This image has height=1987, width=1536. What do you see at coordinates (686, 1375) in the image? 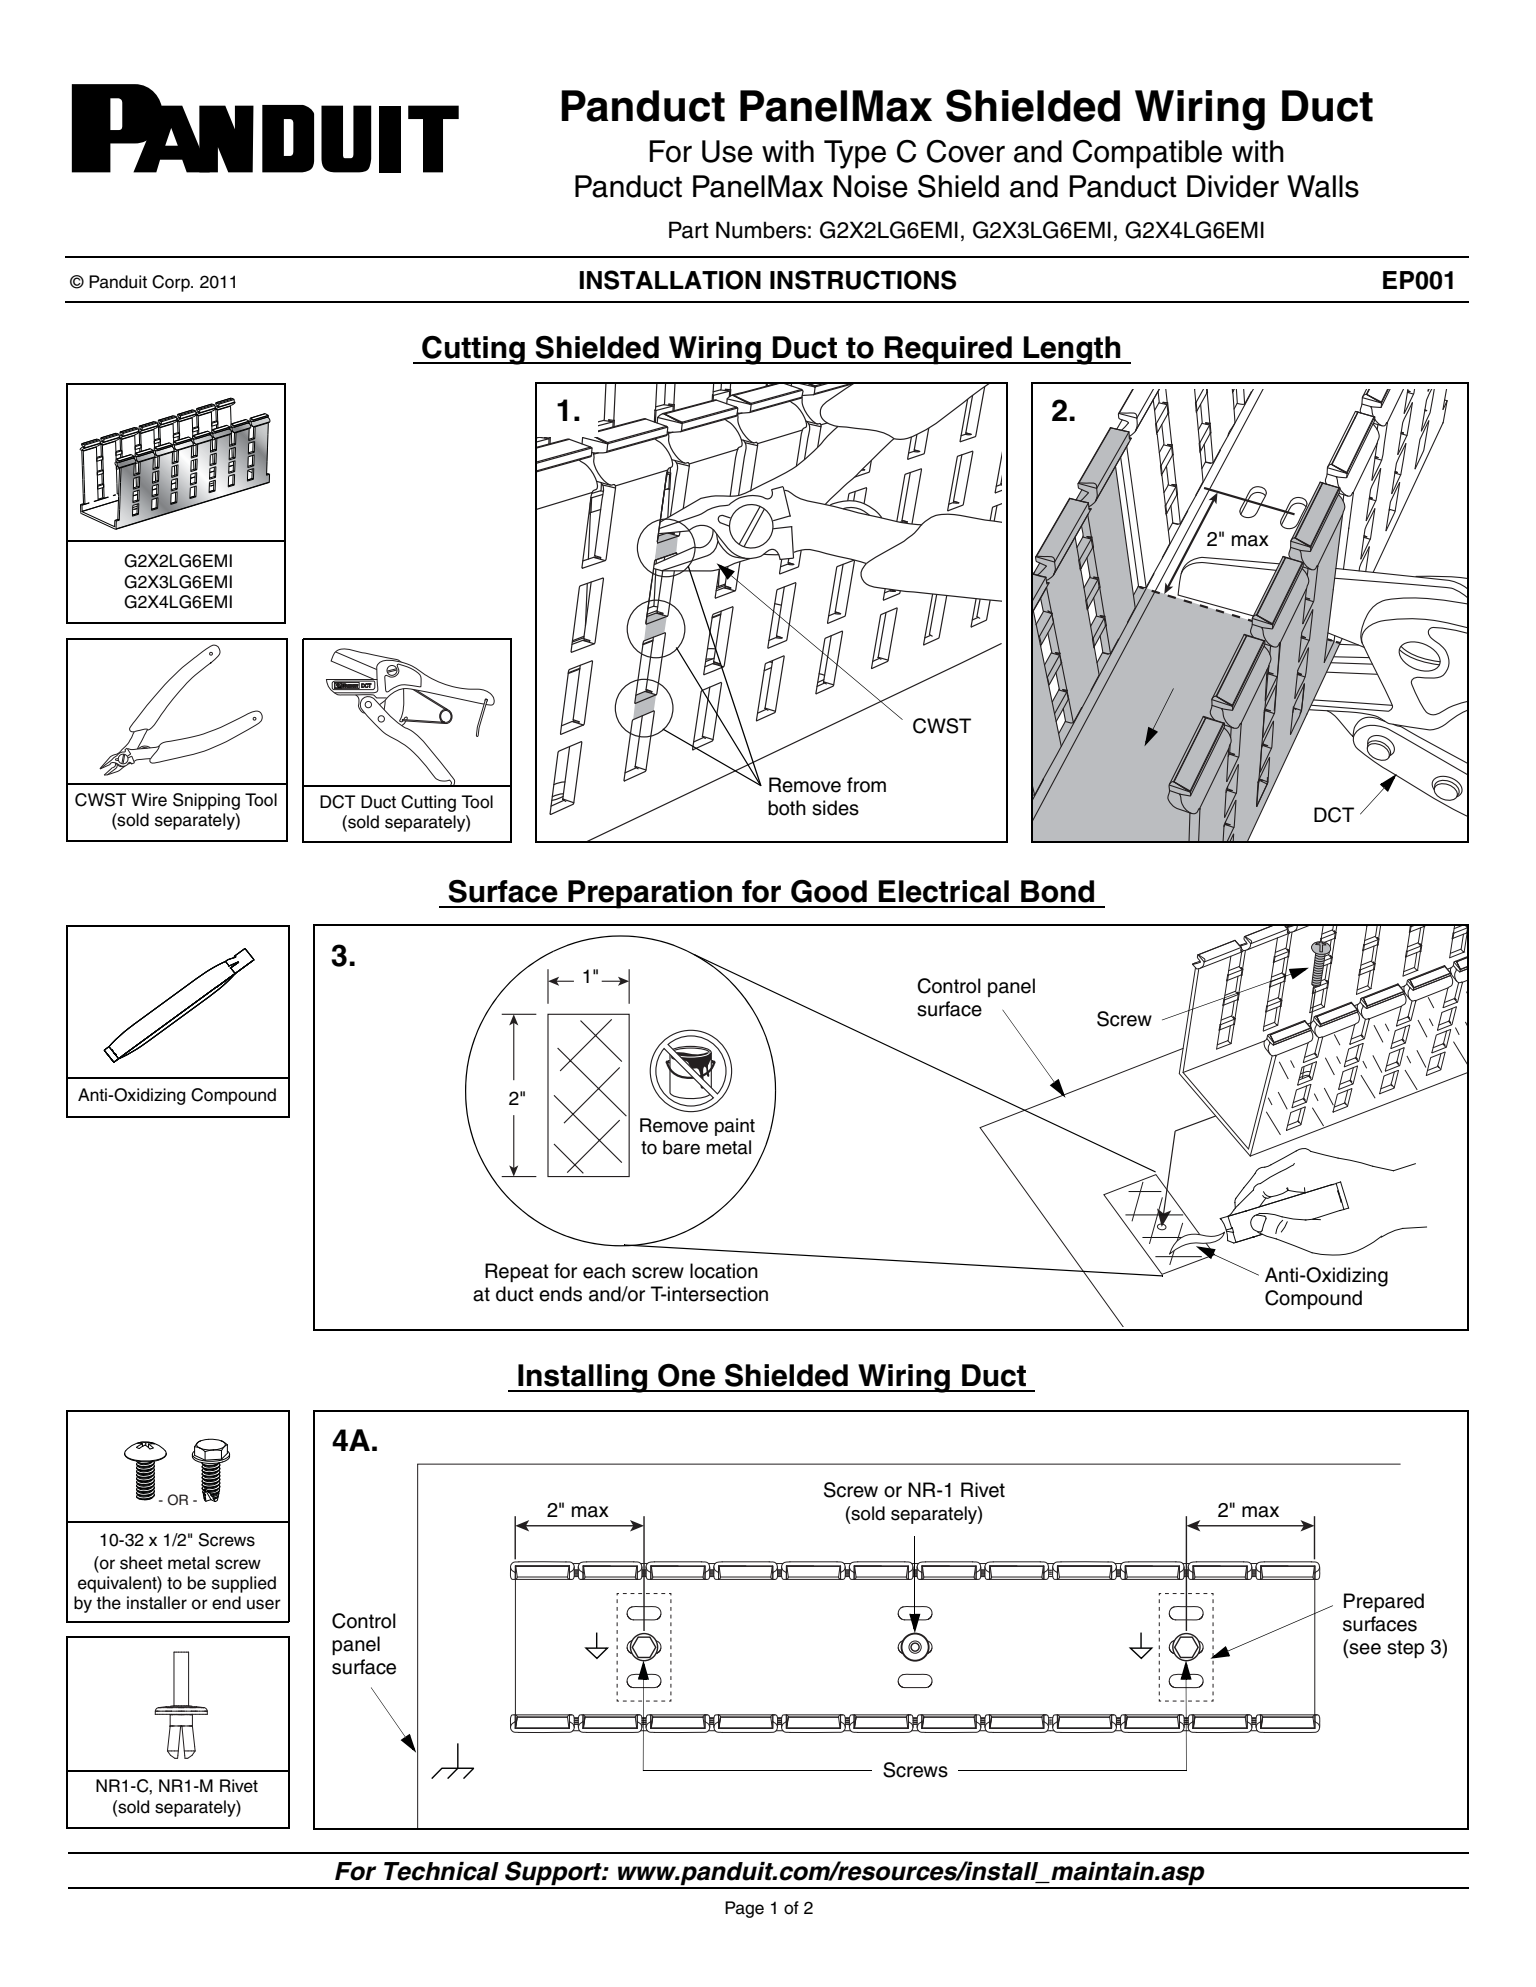
I see `One` at bounding box center [686, 1375].
